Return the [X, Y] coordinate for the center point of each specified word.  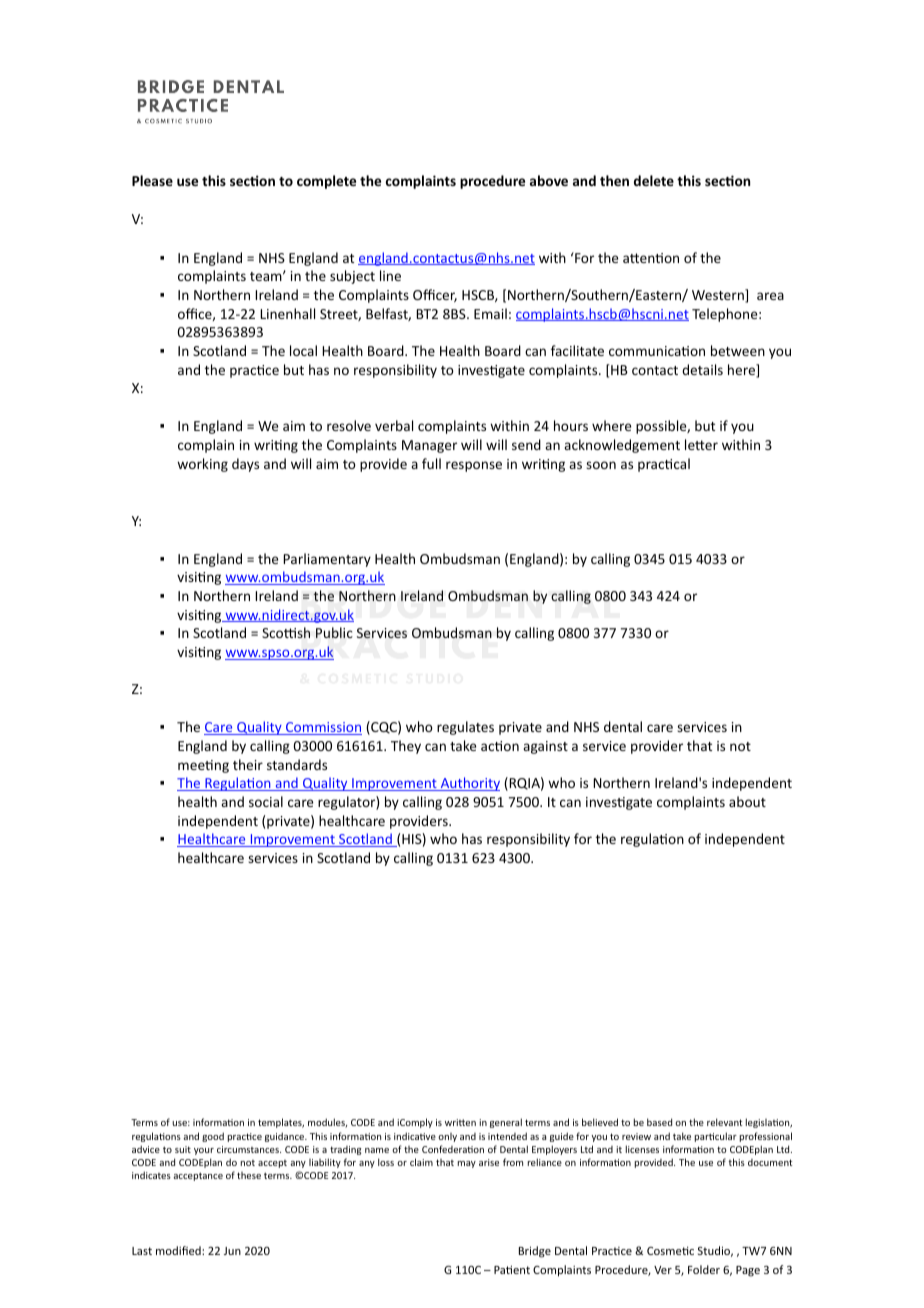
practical [664, 465]
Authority [469, 784]
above [549, 180]
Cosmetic [670, 1250]
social [266, 801]
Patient [512, 1269]
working [202, 465]
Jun [232, 1251]
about [747, 801]
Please [152, 180]
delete [654, 180]
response [474, 466]
